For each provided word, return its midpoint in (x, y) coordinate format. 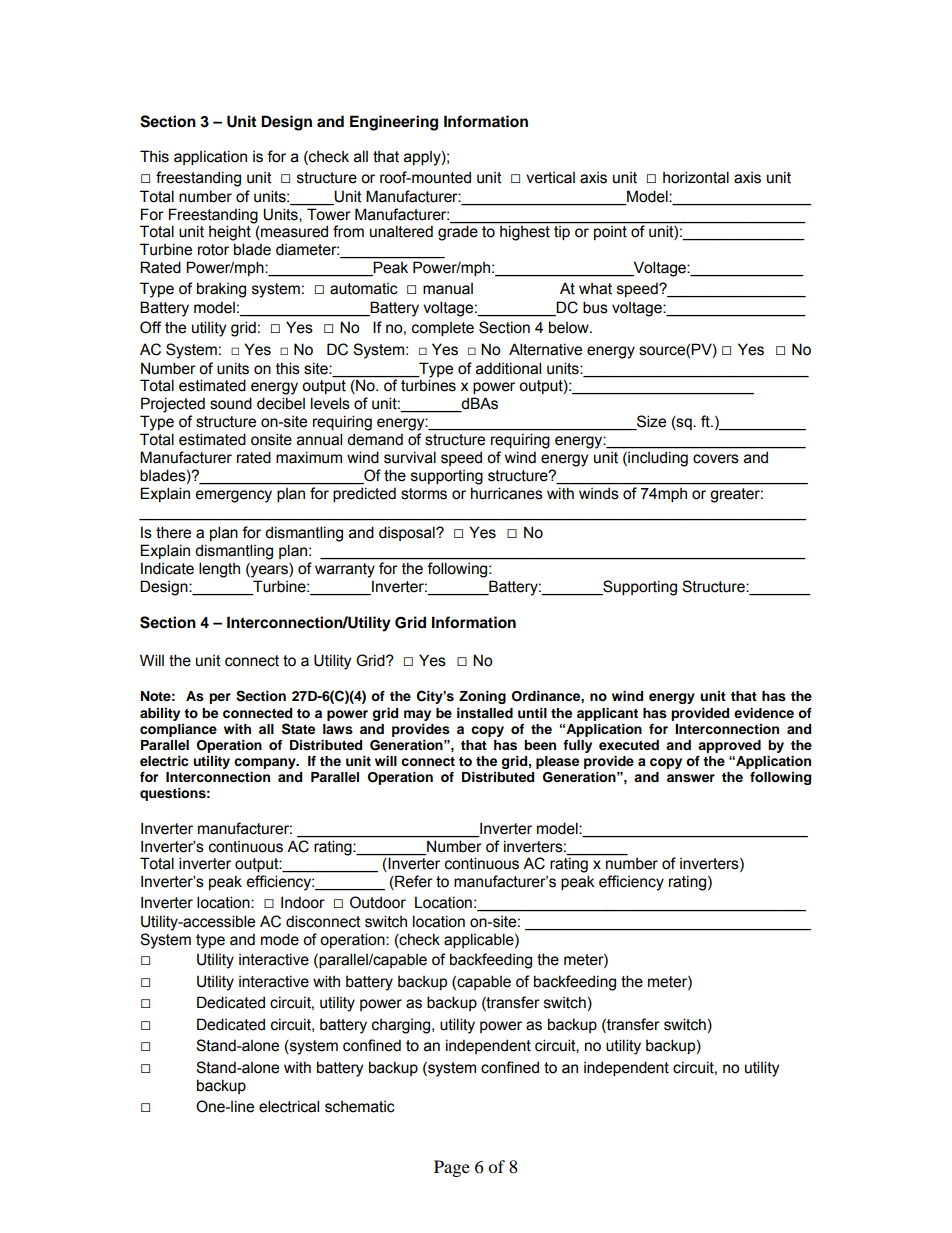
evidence (764, 713)
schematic (360, 1107)
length (219, 570)
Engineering (394, 123)
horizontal (696, 177)
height (230, 233)
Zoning (482, 697)
